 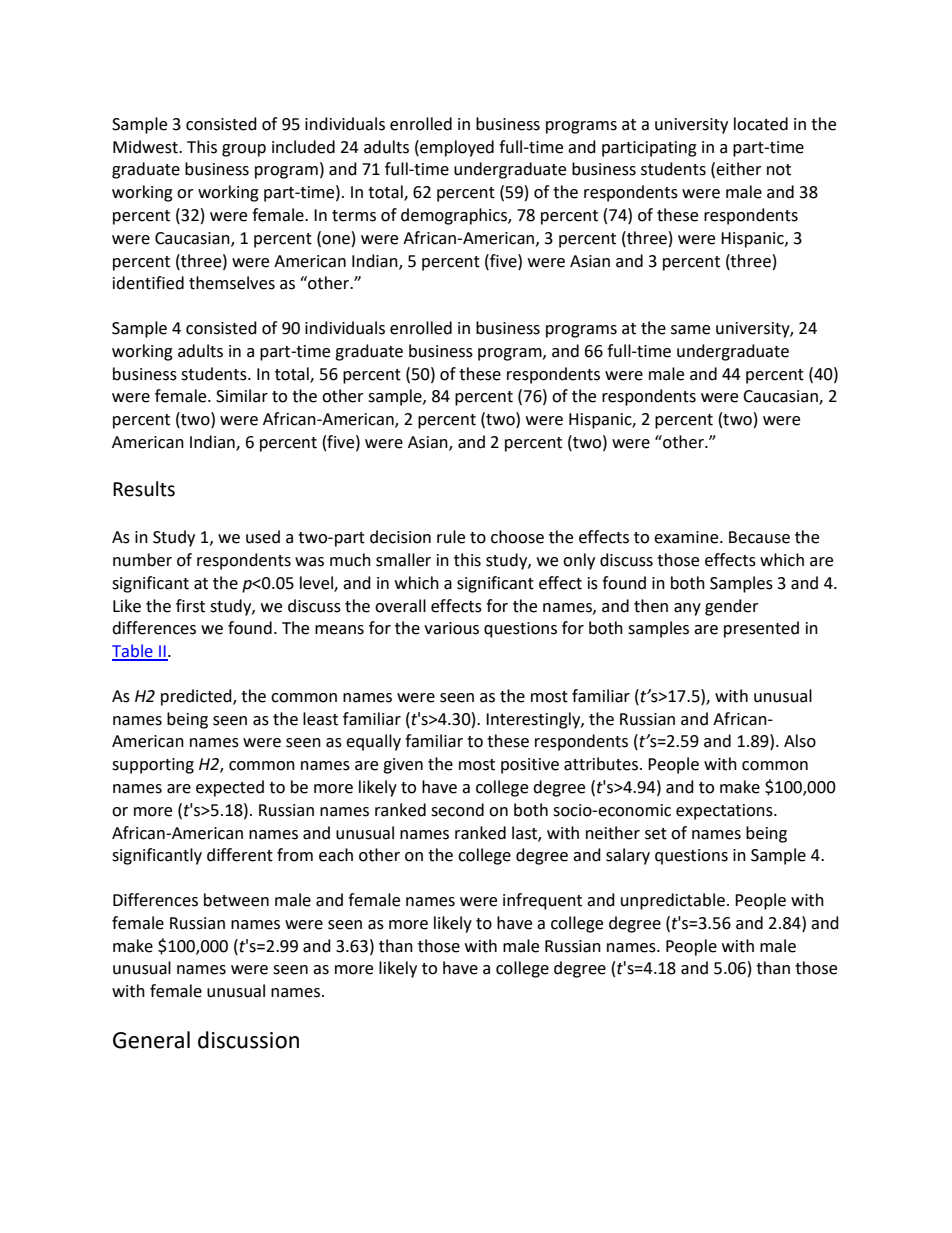 I want to click on employed, so click(x=456, y=148).
